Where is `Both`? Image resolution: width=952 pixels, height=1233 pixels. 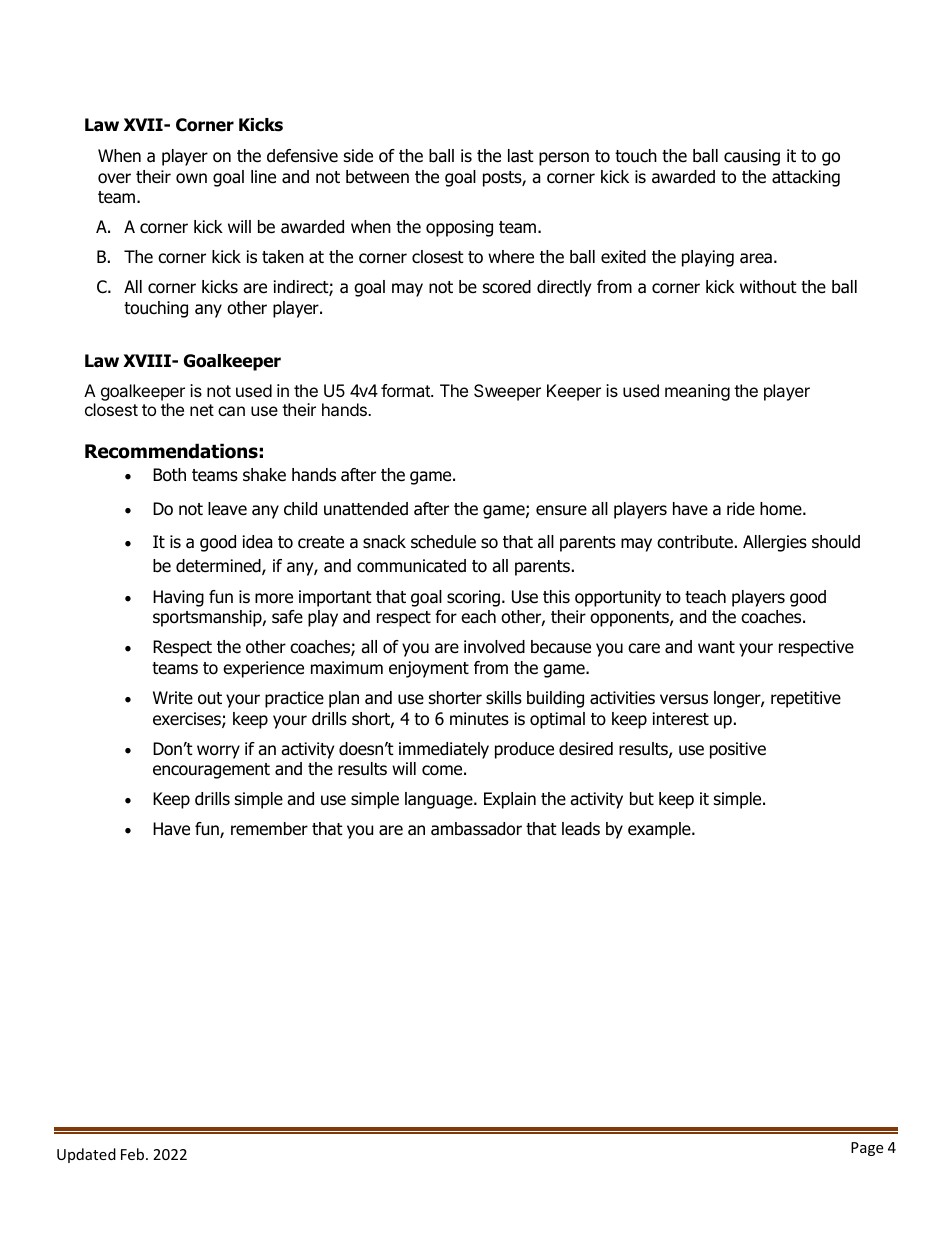
Both is located at coordinates (169, 475).
